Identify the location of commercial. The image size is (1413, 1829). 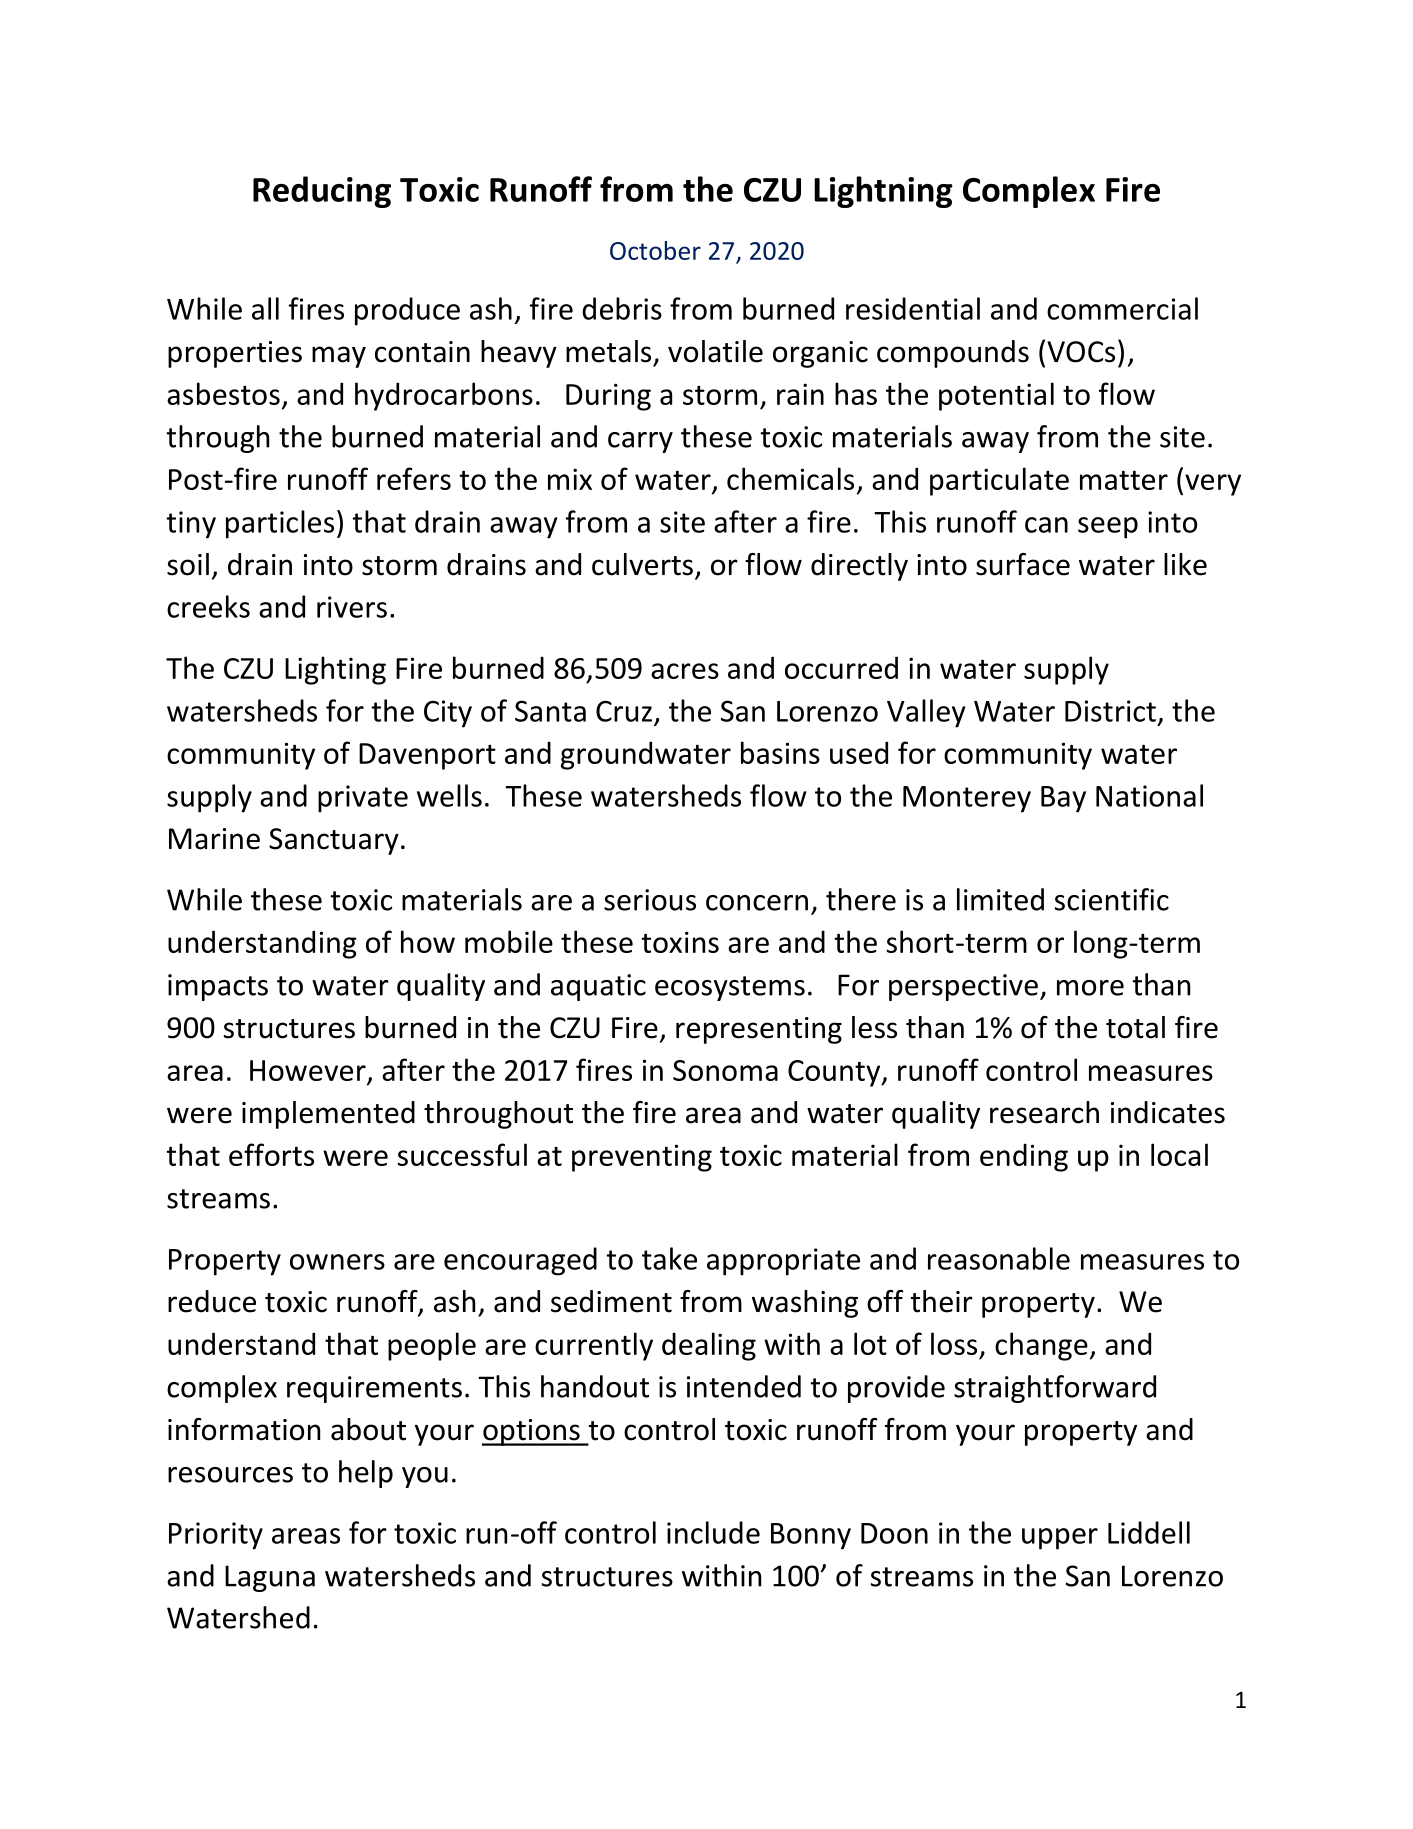
(1122, 308).
